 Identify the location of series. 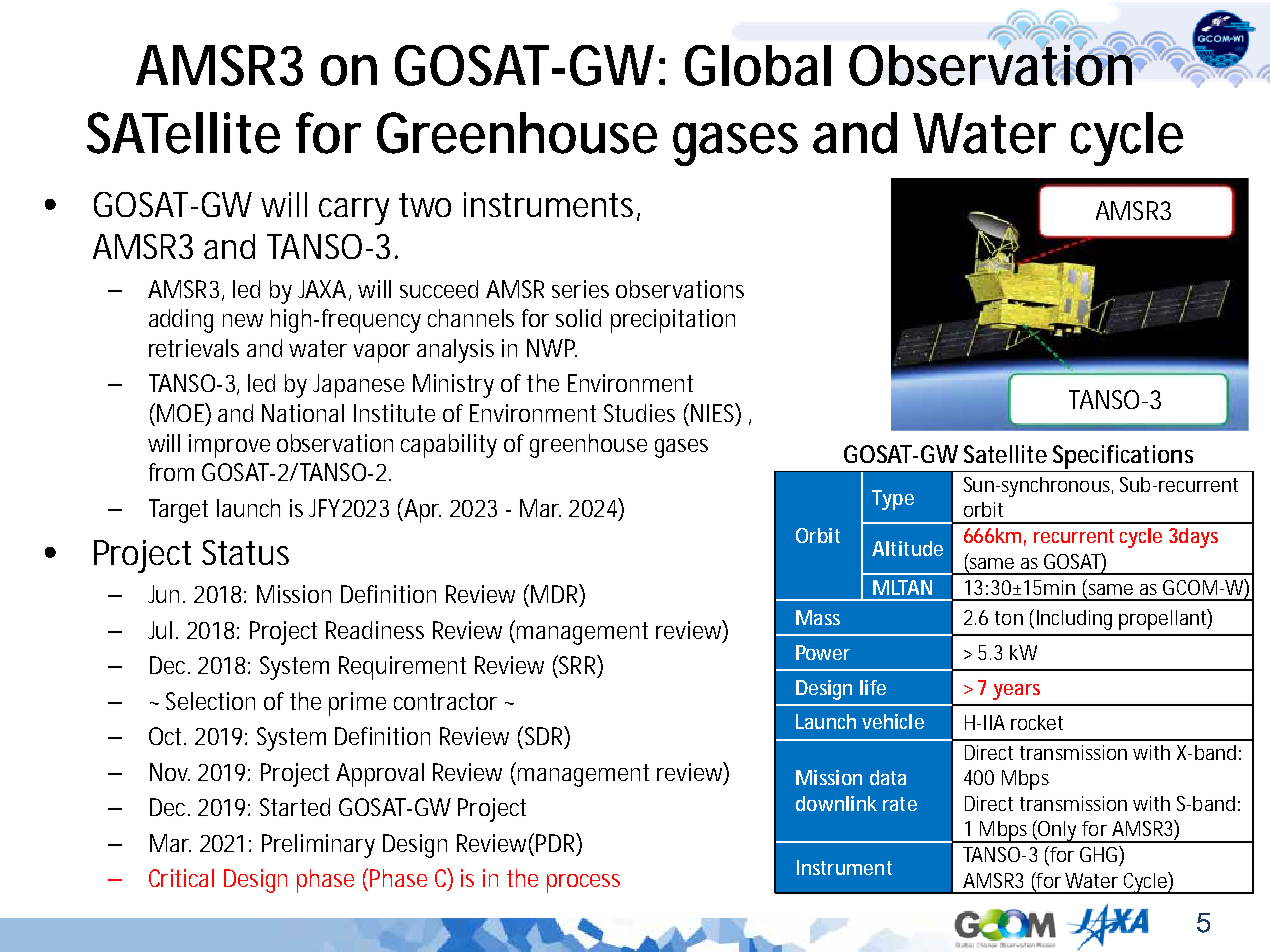
(580, 289).
